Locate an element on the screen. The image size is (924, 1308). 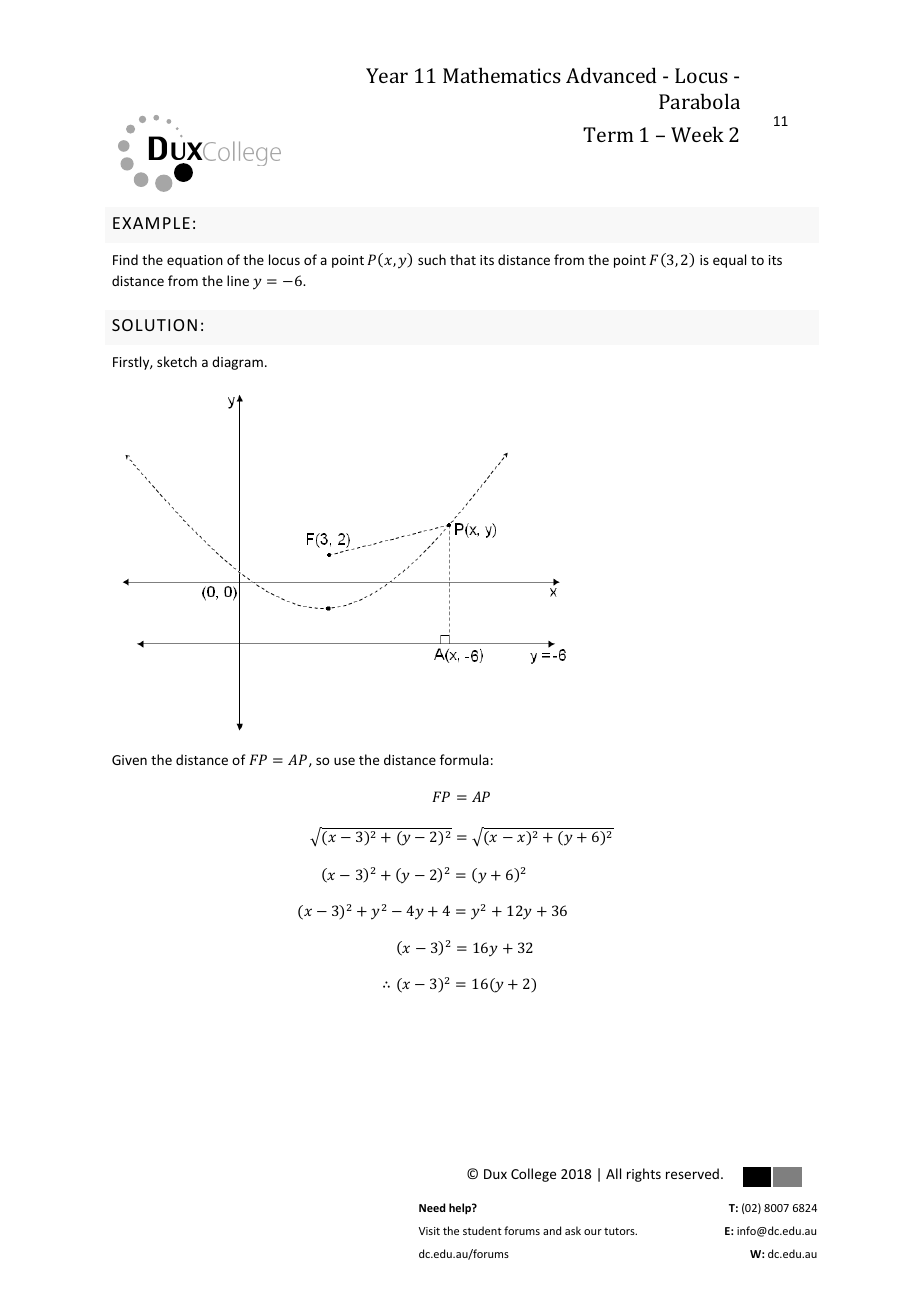
Given is located at coordinates (129, 760).
